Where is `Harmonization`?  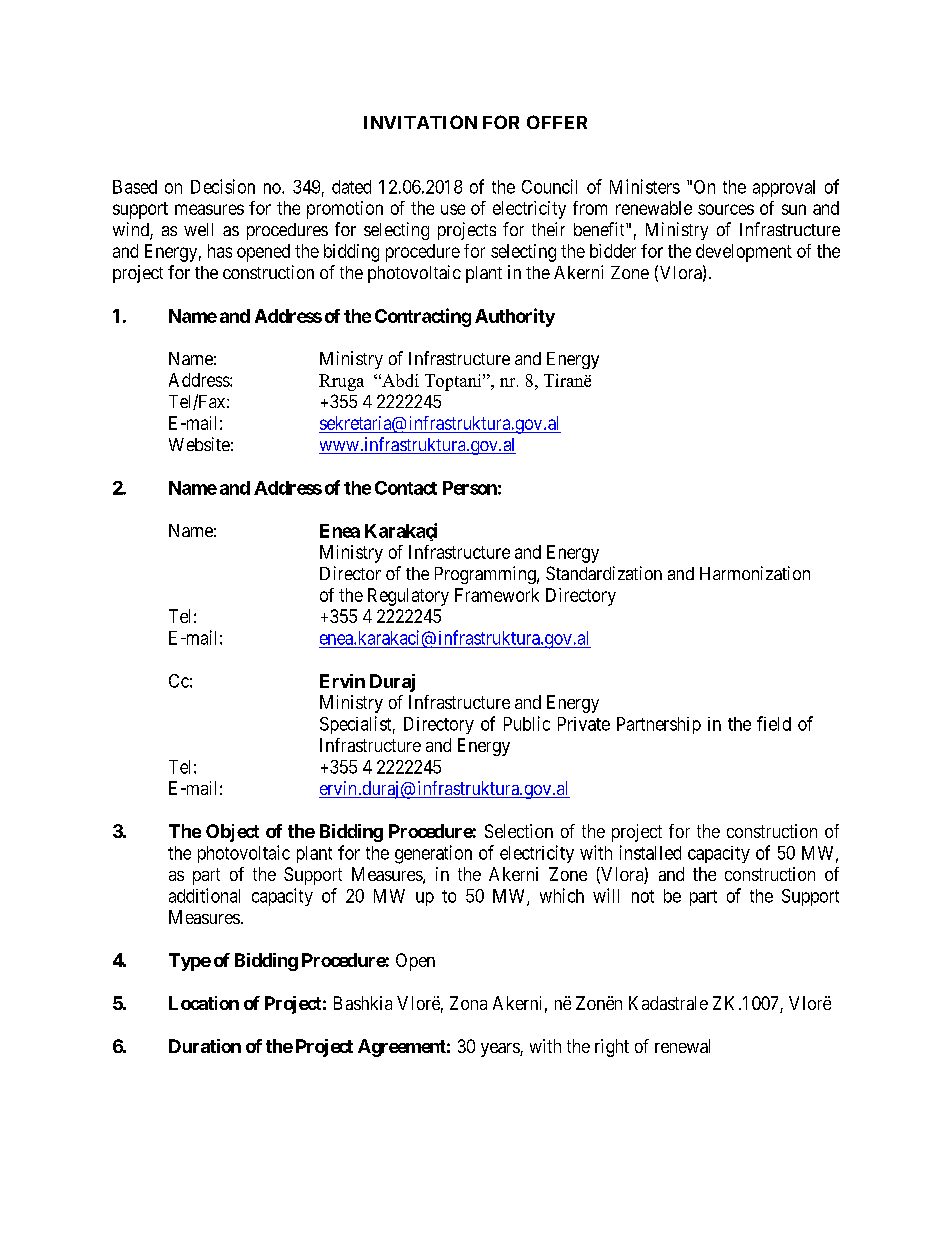 Harmonization is located at coordinates (755, 573).
